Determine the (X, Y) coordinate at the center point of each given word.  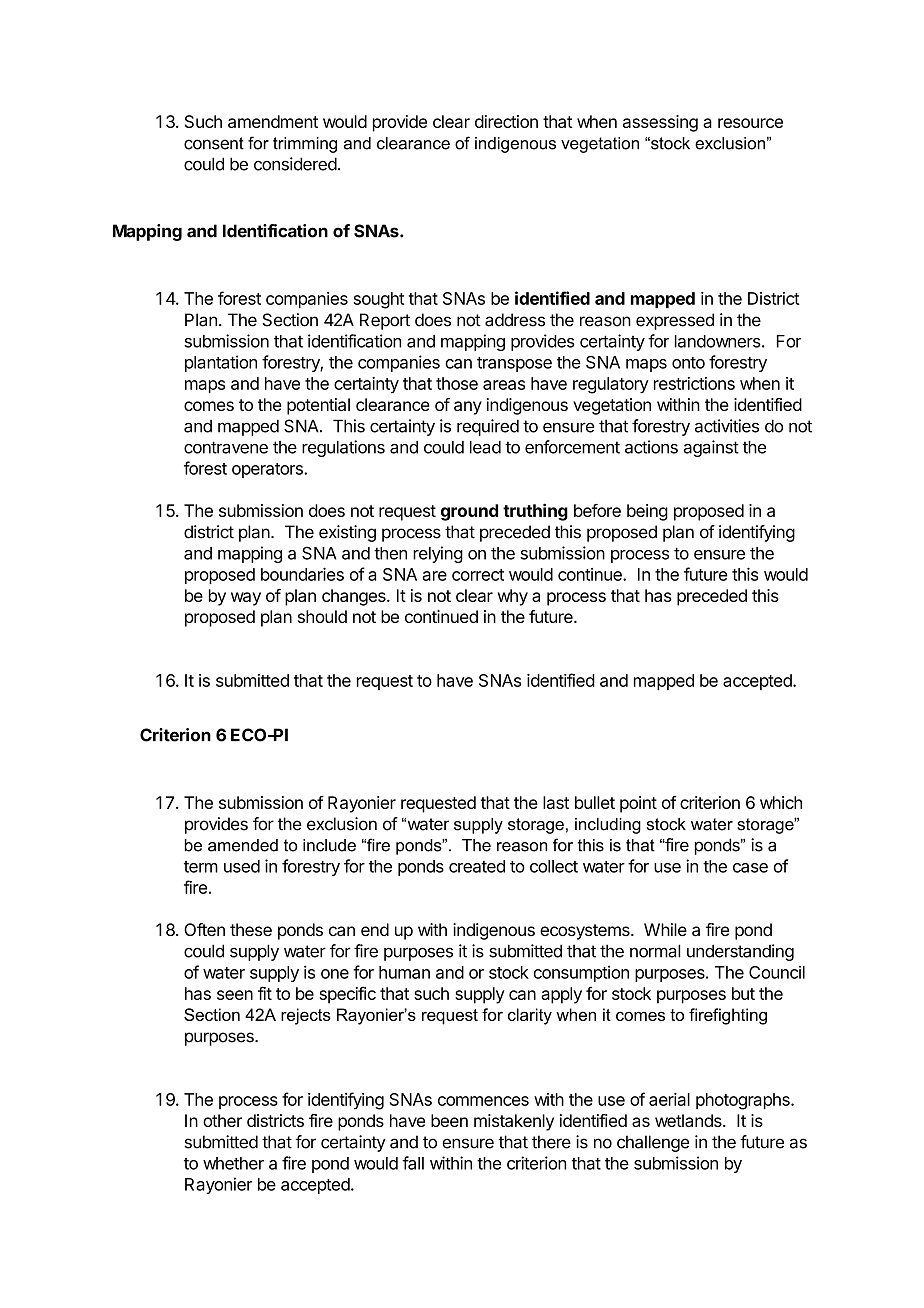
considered (295, 164)
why (513, 597)
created (477, 866)
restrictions (694, 383)
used (242, 866)
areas (504, 385)
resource (750, 123)
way (246, 599)
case (750, 868)
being (647, 512)
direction (506, 121)
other (222, 1120)
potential (318, 406)
